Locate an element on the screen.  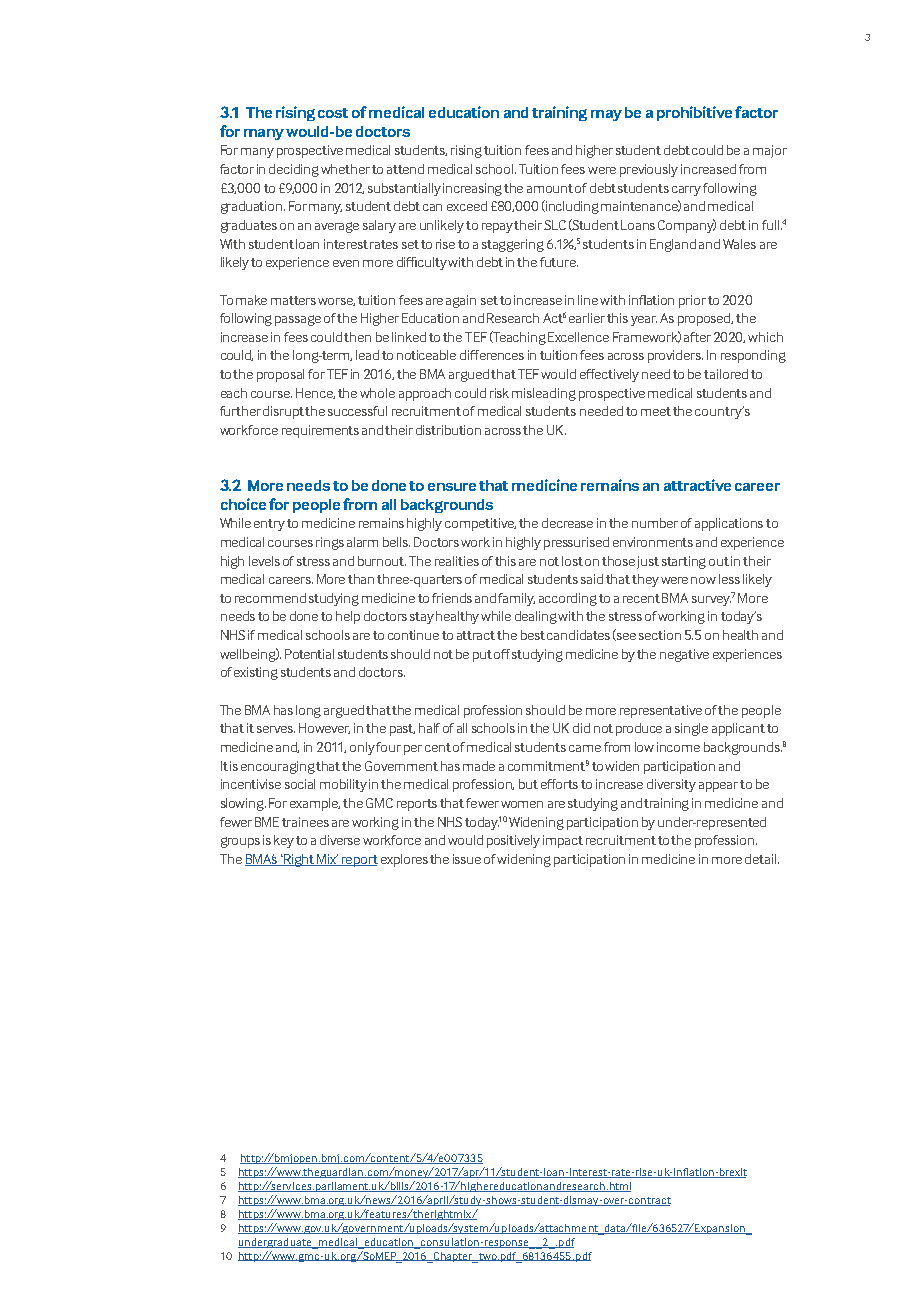
prohibitive is located at coordinates (694, 113).
